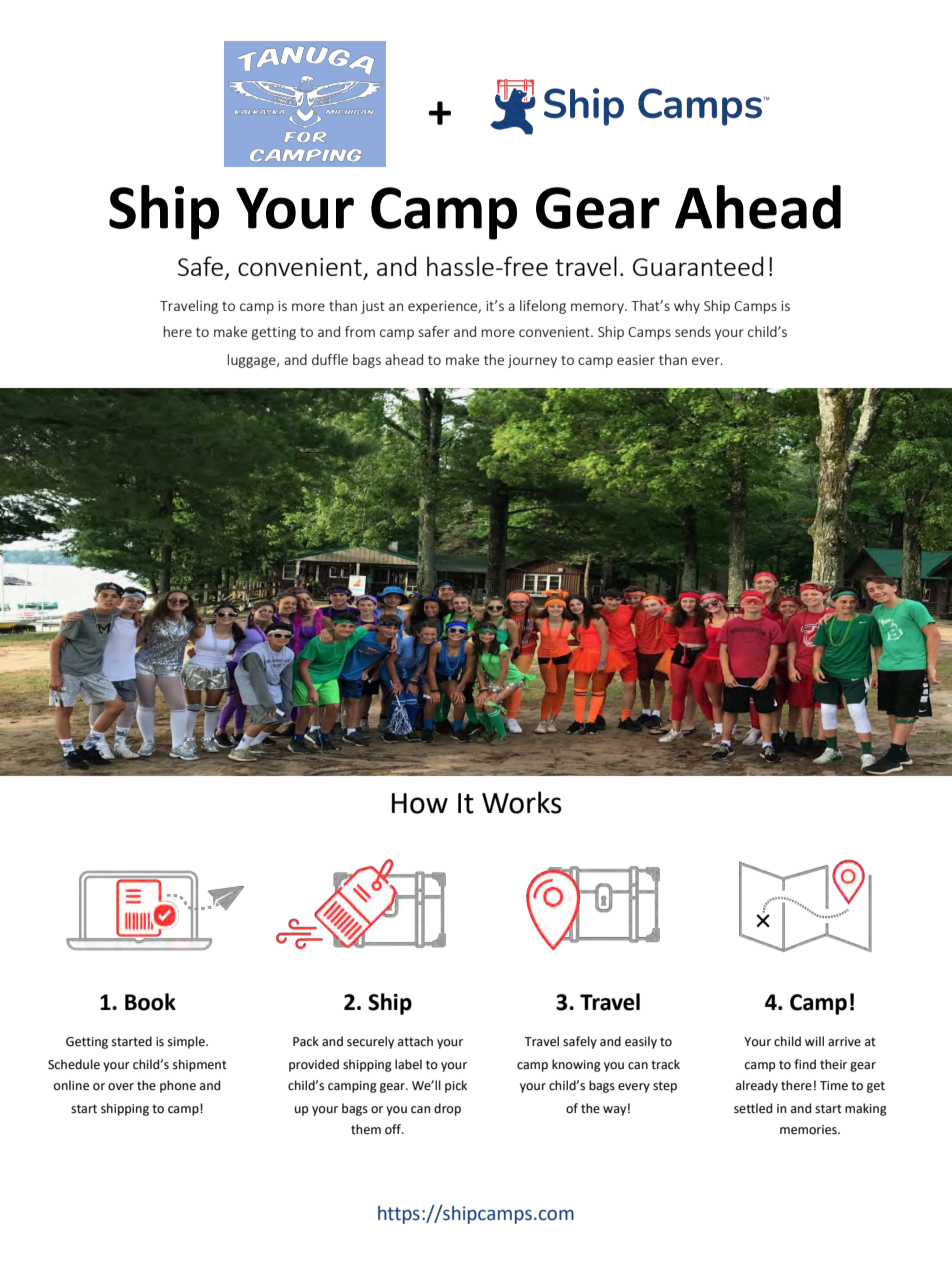  What do you see at coordinates (522, 802) in the page?
I see `Works` at bounding box center [522, 802].
